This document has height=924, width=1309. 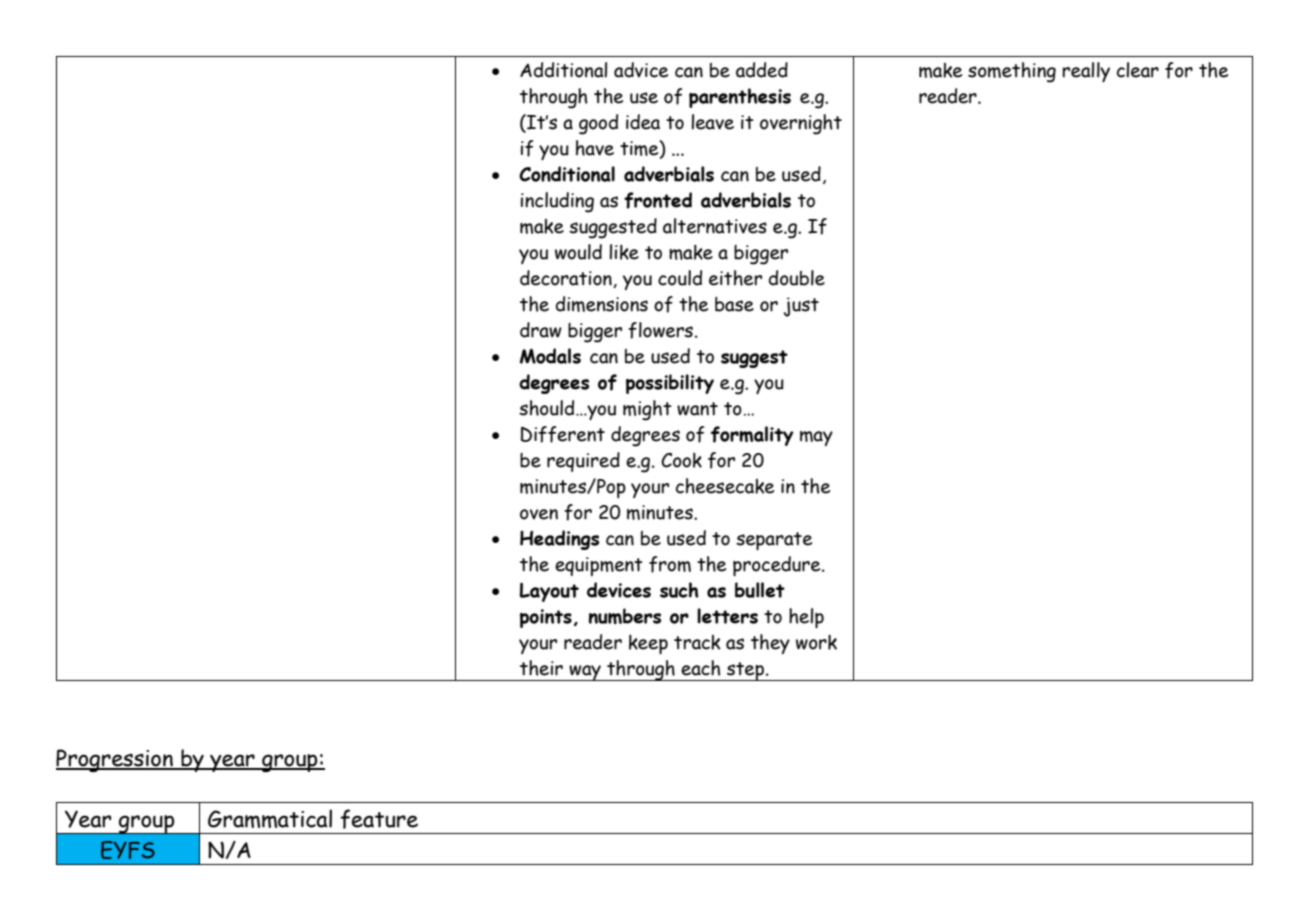 What do you see at coordinates (270, 818) in the document?
I see `Grammatical` at bounding box center [270, 818].
